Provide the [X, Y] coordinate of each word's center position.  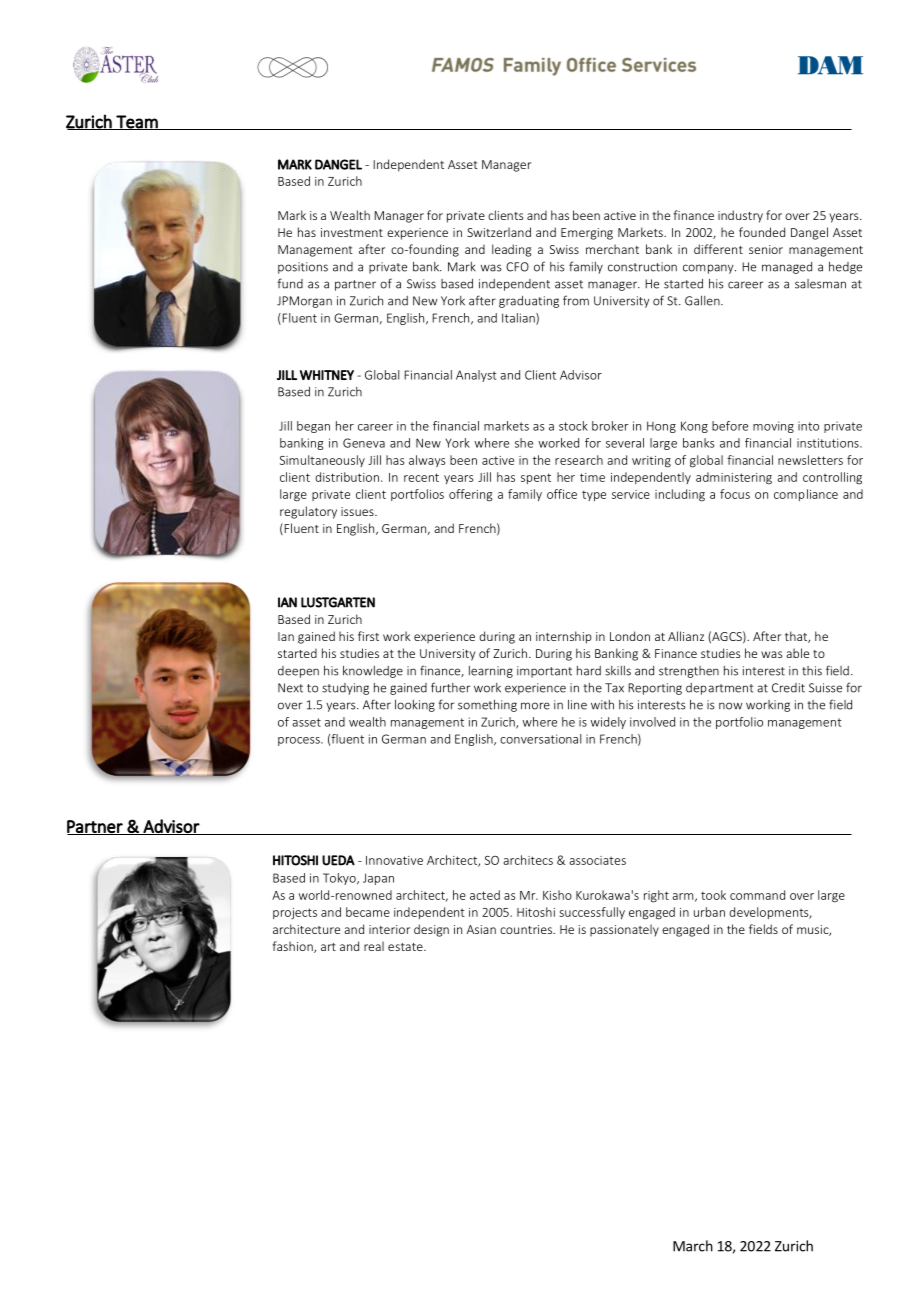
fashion [293, 947]
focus [735, 494]
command [757, 895]
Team [137, 122]
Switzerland [499, 232]
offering [470, 495]
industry [740, 216]
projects [295, 913]
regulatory [308, 512]
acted [485, 895]
